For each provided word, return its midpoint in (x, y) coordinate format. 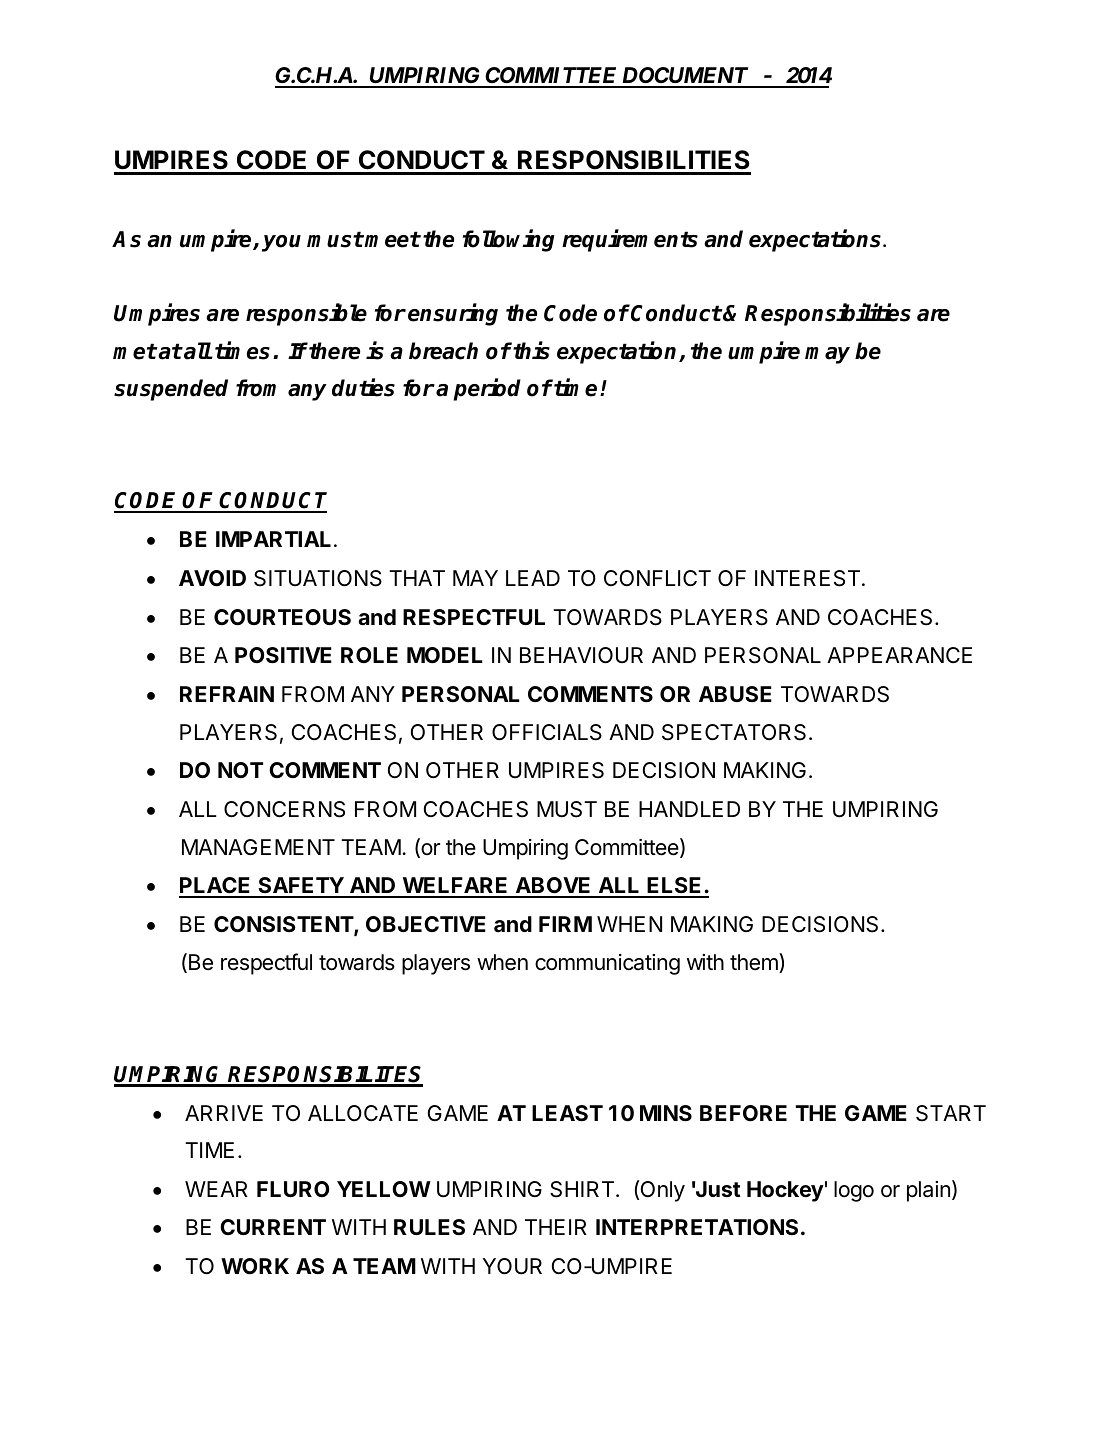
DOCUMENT (684, 77)
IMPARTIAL (273, 539)
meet (392, 239)
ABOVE (553, 887)
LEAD (533, 578)
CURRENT (273, 1227)
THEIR (556, 1227)
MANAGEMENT (258, 847)
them (755, 963)
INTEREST (807, 578)
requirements (630, 240)
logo (854, 1191)
